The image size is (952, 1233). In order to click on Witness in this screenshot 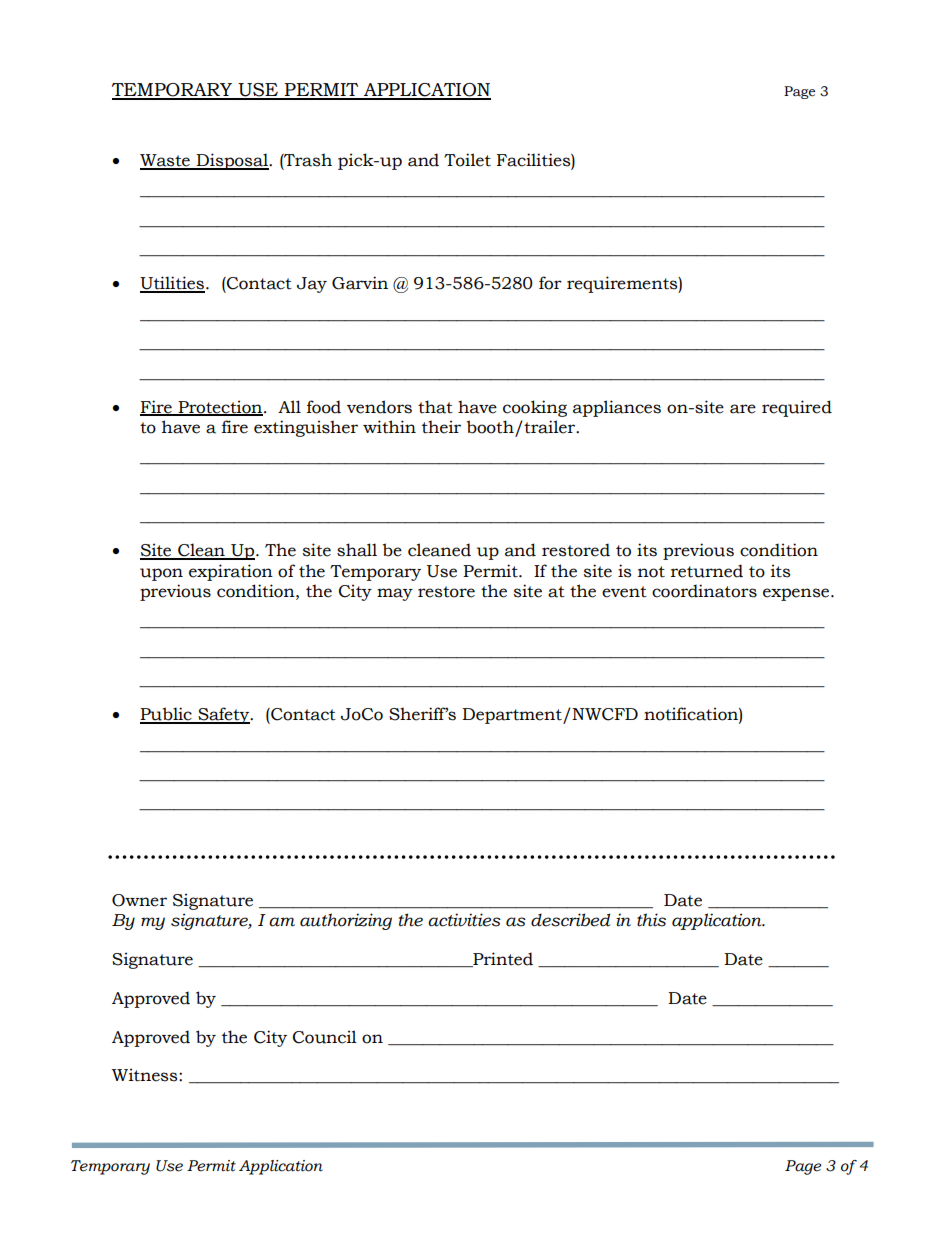, I will do `click(146, 1075)`.
